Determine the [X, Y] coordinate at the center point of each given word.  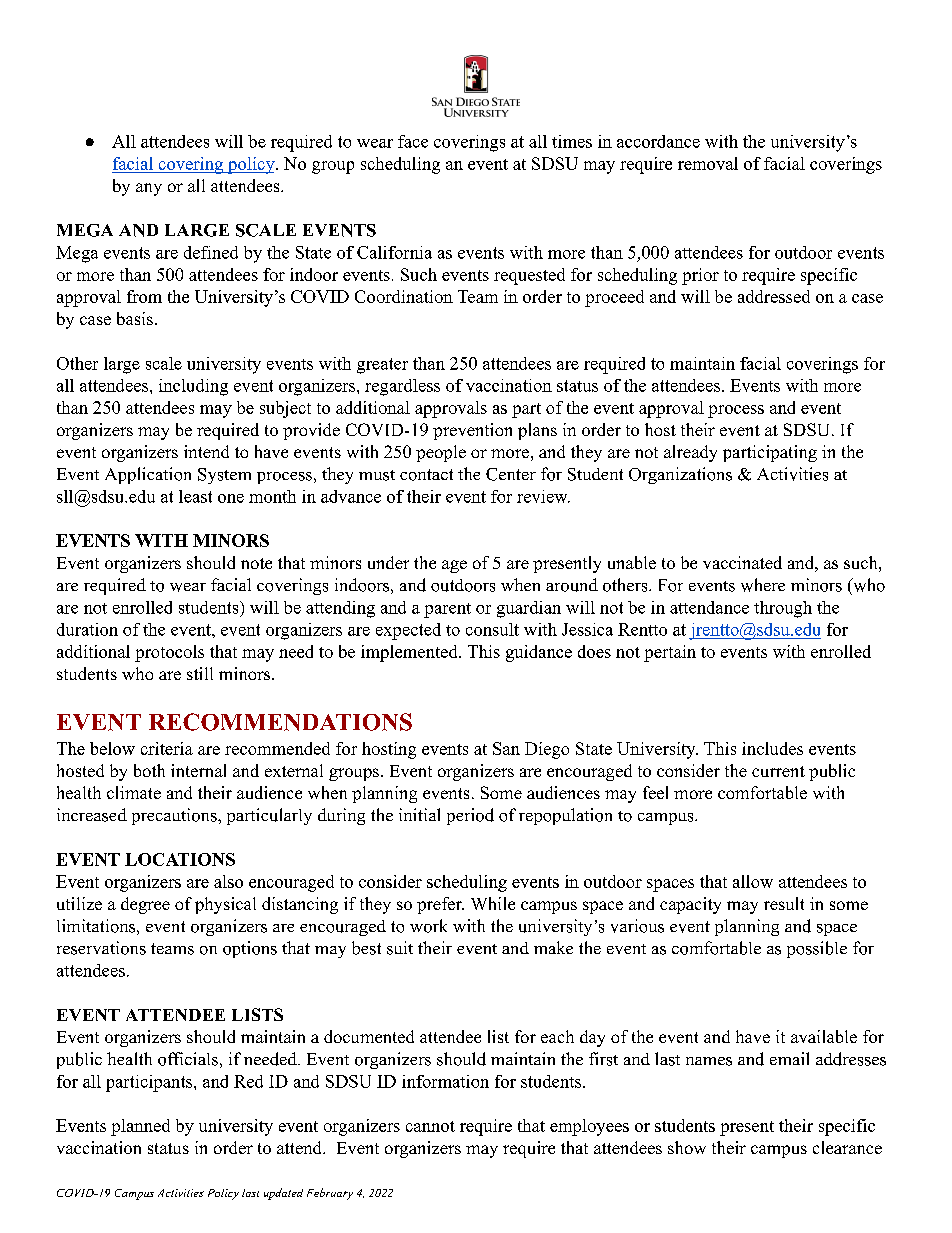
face [413, 141]
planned [140, 1127]
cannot [430, 1126]
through [783, 609]
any [149, 189]
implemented [410, 653]
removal [708, 163]
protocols [169, 653]
